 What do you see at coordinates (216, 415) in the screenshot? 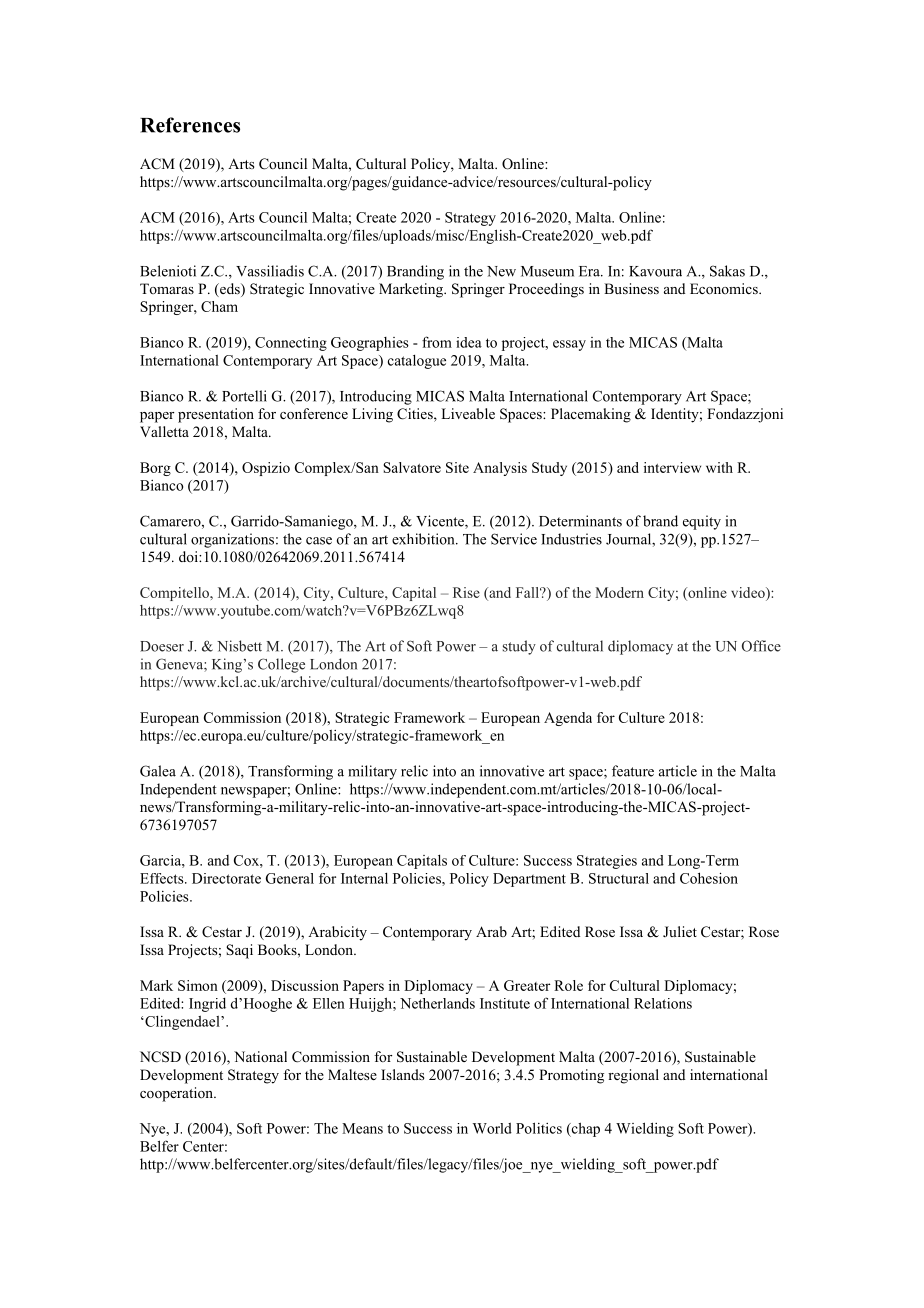
I see `presentation` at bounding box center [216, 415].
